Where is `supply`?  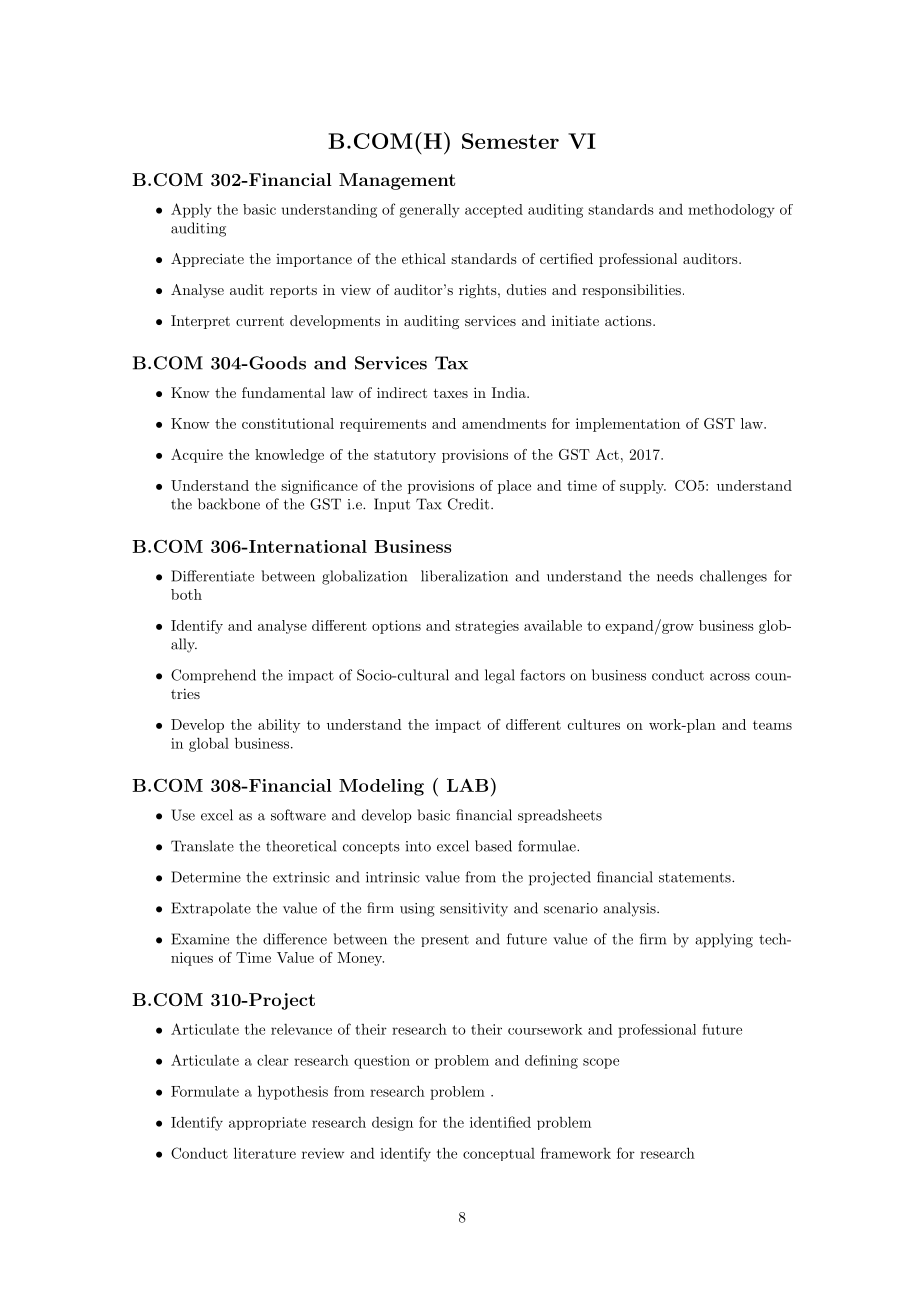 supply is located at coordinates (643, 487).
